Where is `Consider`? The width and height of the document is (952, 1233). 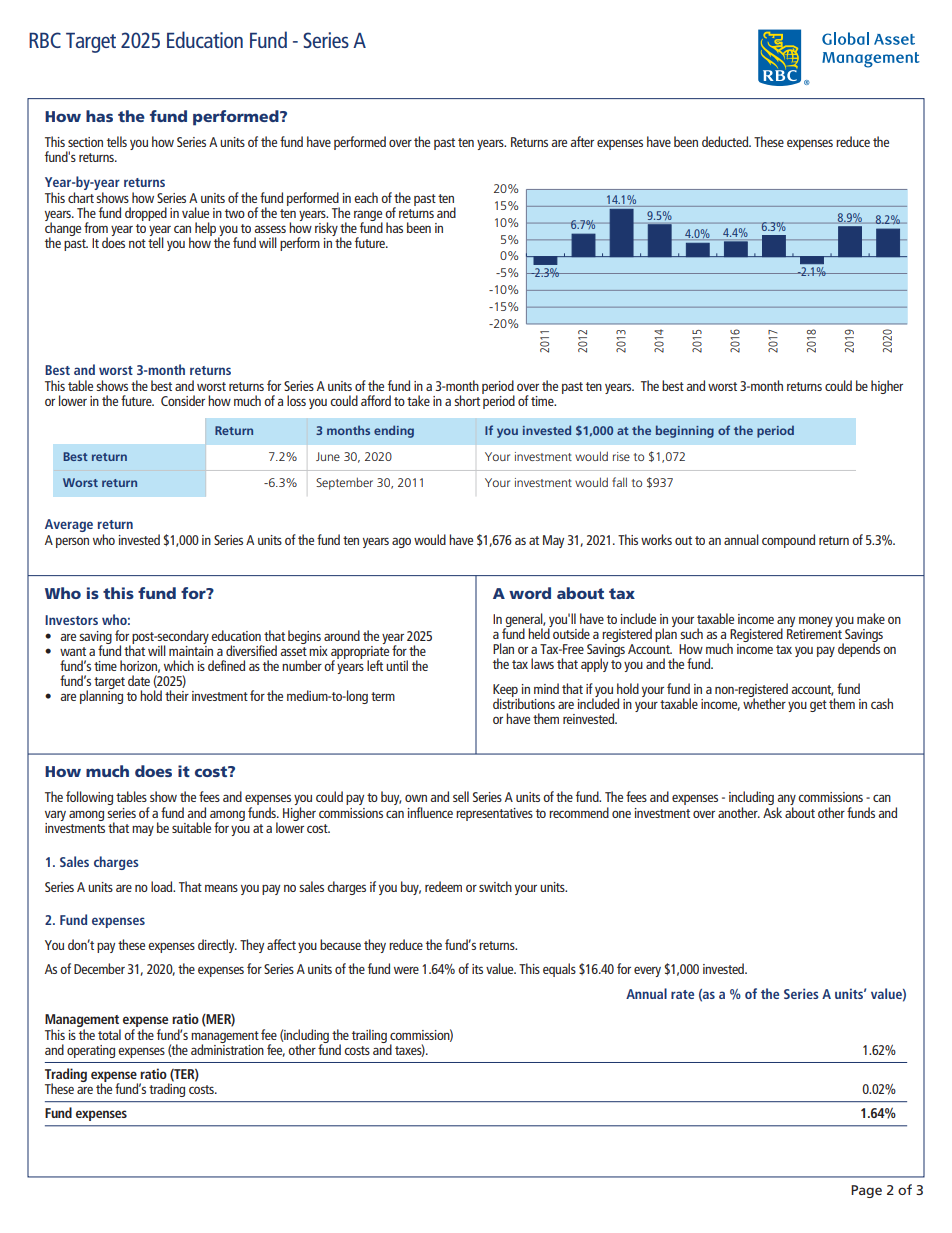 Consider is located at coordinates (183, 400).
